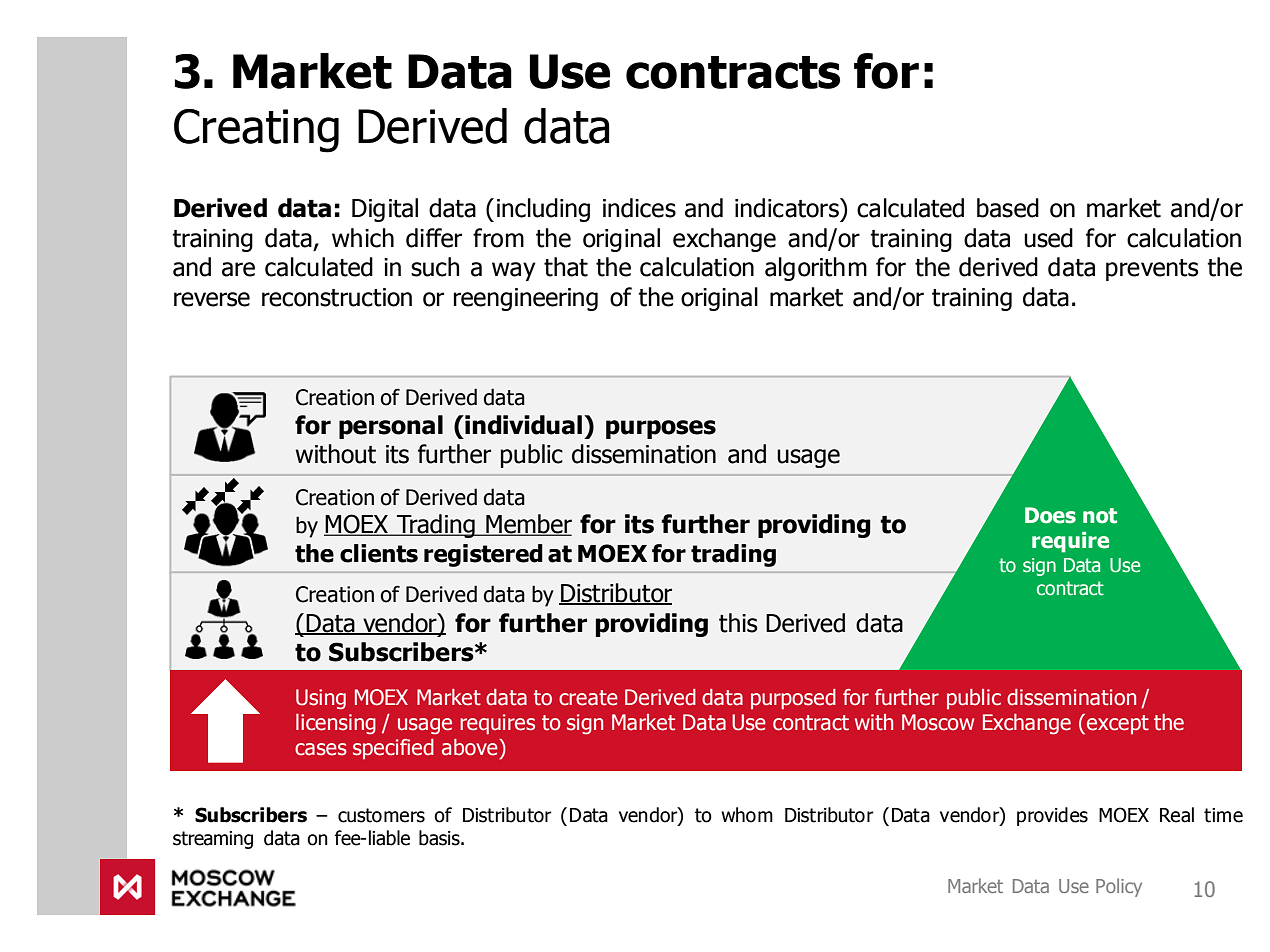 The width and height of the image is (1270, 952). What do you see at coordinates (1118, 725) in the image?
I see `except` at bounding box center [1118, 725].
